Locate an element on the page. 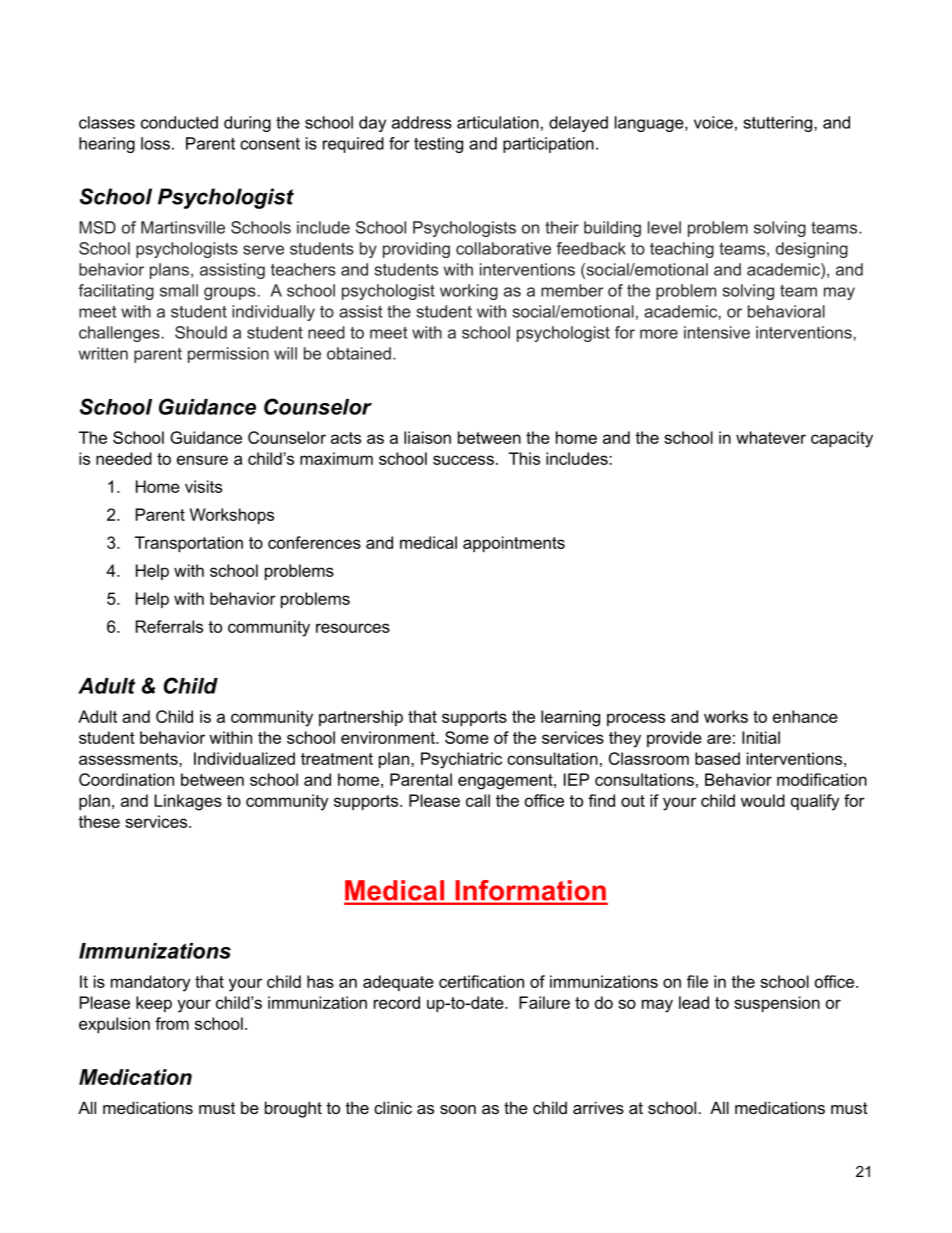 The image size is (952, 1233). from is located at coordinates (172, 1023).
